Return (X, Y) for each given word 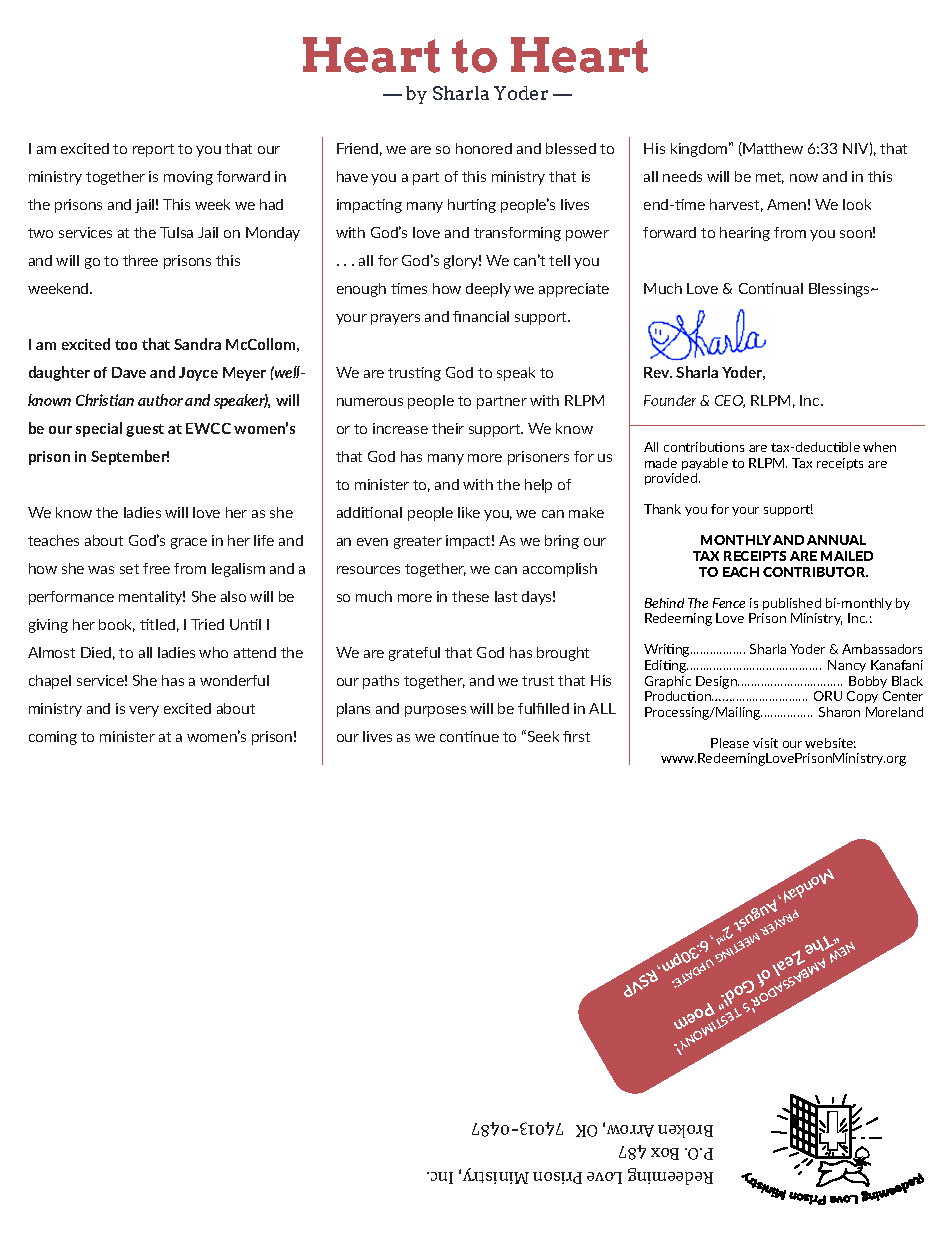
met (770, 178)
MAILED (847, 556)
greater (418, 542)
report (153, 150)
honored (484, 148)
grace (189, 543)
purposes (435, 711)
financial (481, 316)
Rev (658, 372)
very (144, 711)
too (126, 345)
